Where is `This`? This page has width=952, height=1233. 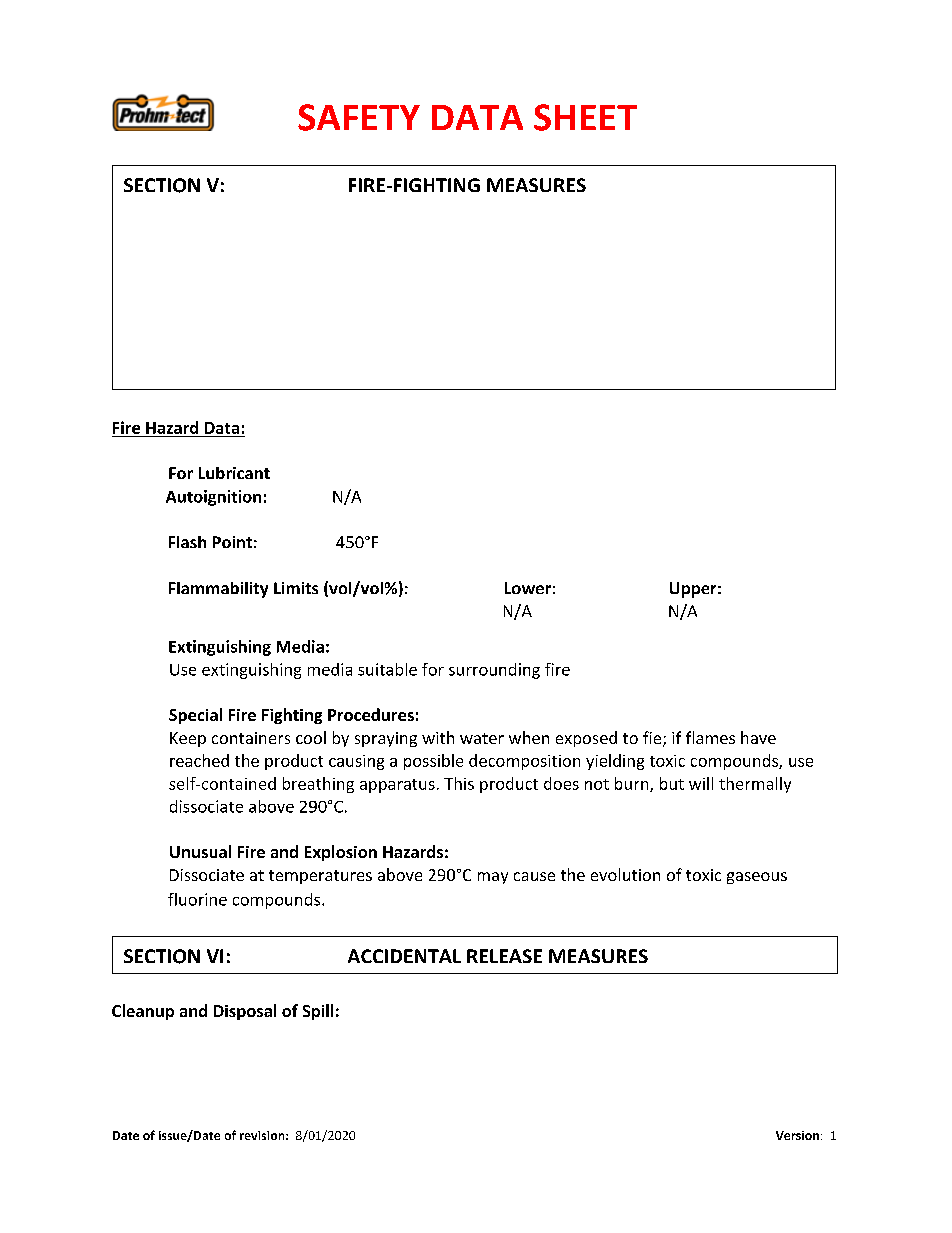 This is located at coordinates (459, 783).
